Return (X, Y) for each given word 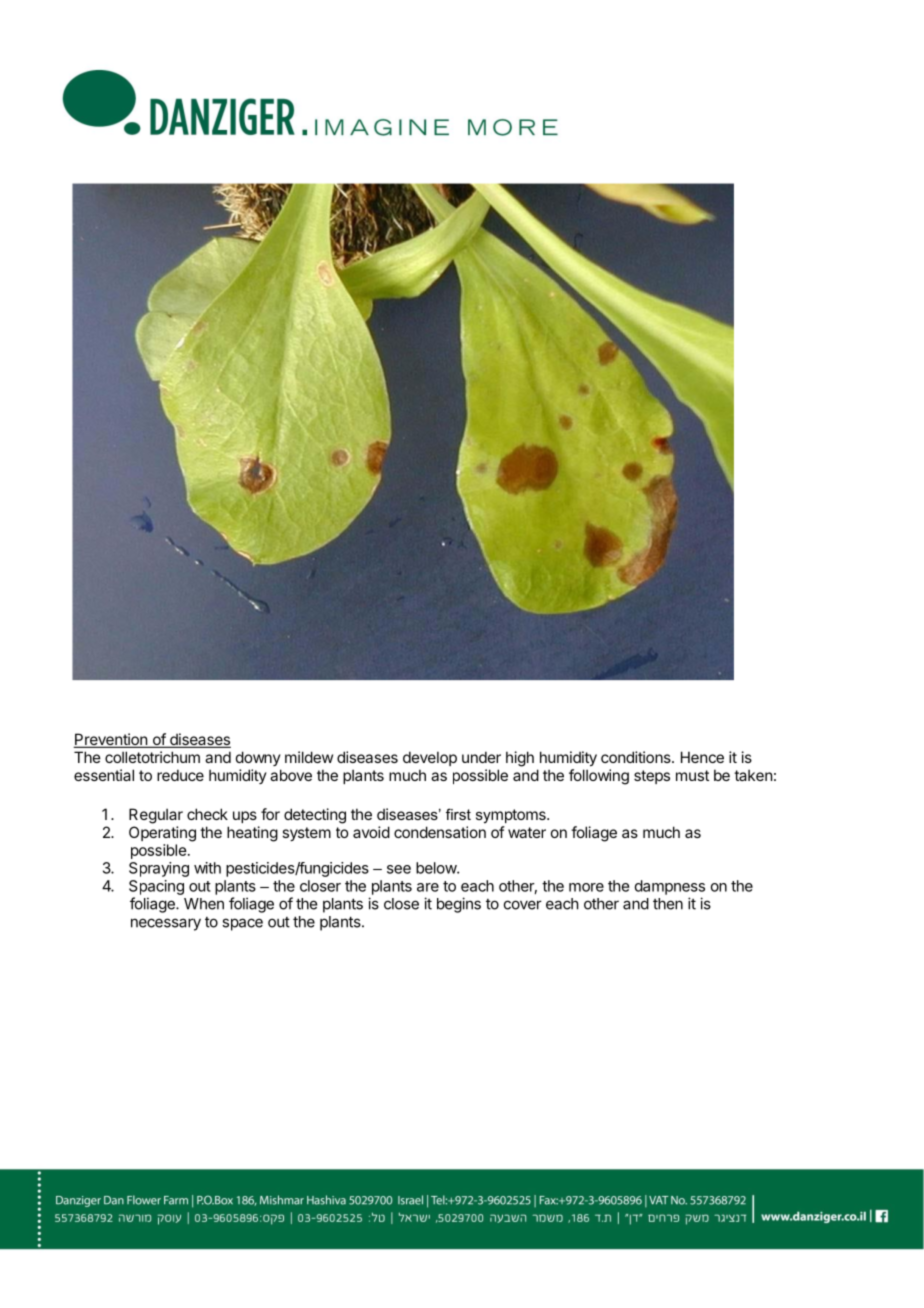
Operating (162, 834)
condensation (440, 832)
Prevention (111, 740)
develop (430, 758)
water (527, 832)
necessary (166, 924)
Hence (702, 757)
